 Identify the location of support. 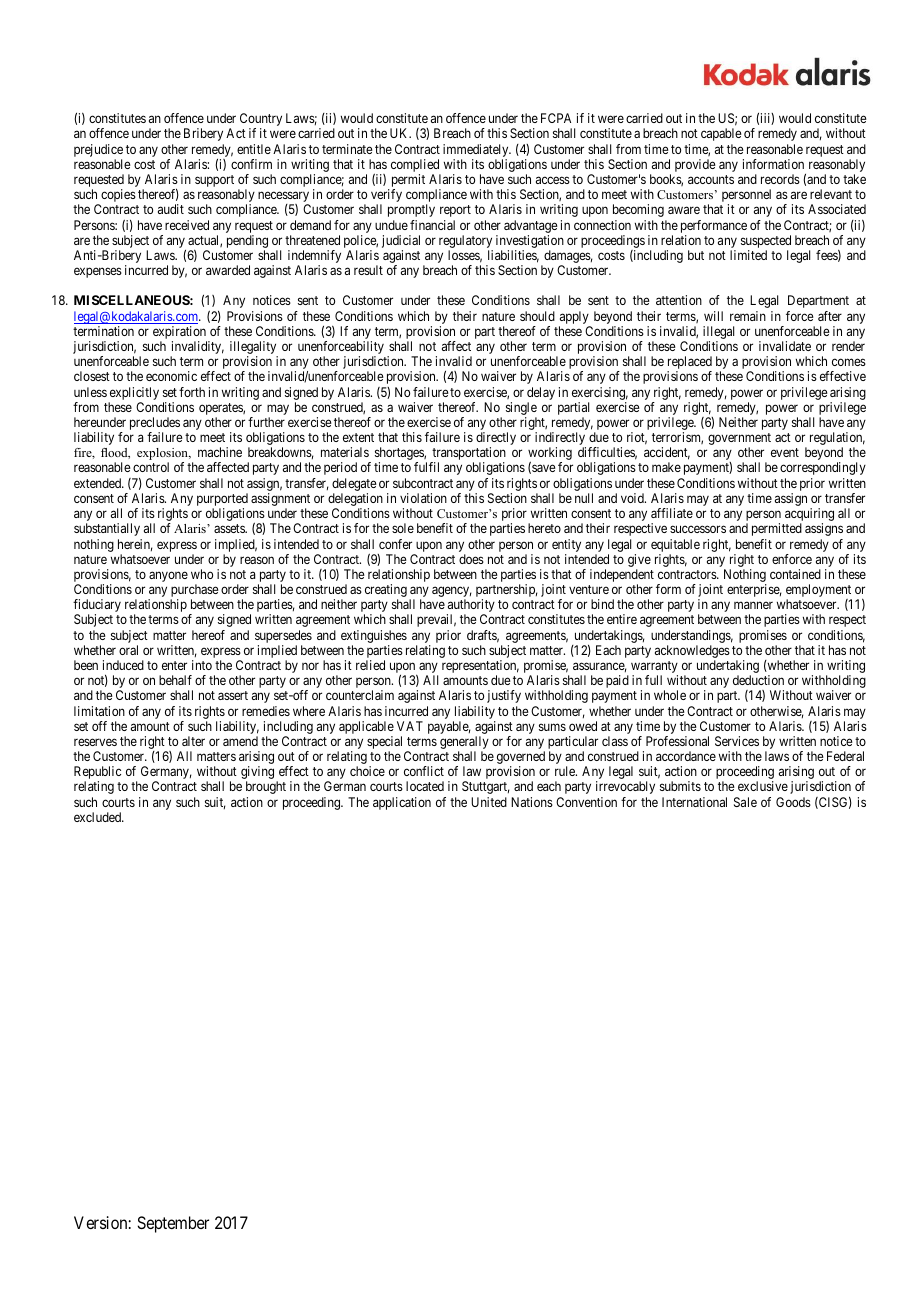
(214, 181).
